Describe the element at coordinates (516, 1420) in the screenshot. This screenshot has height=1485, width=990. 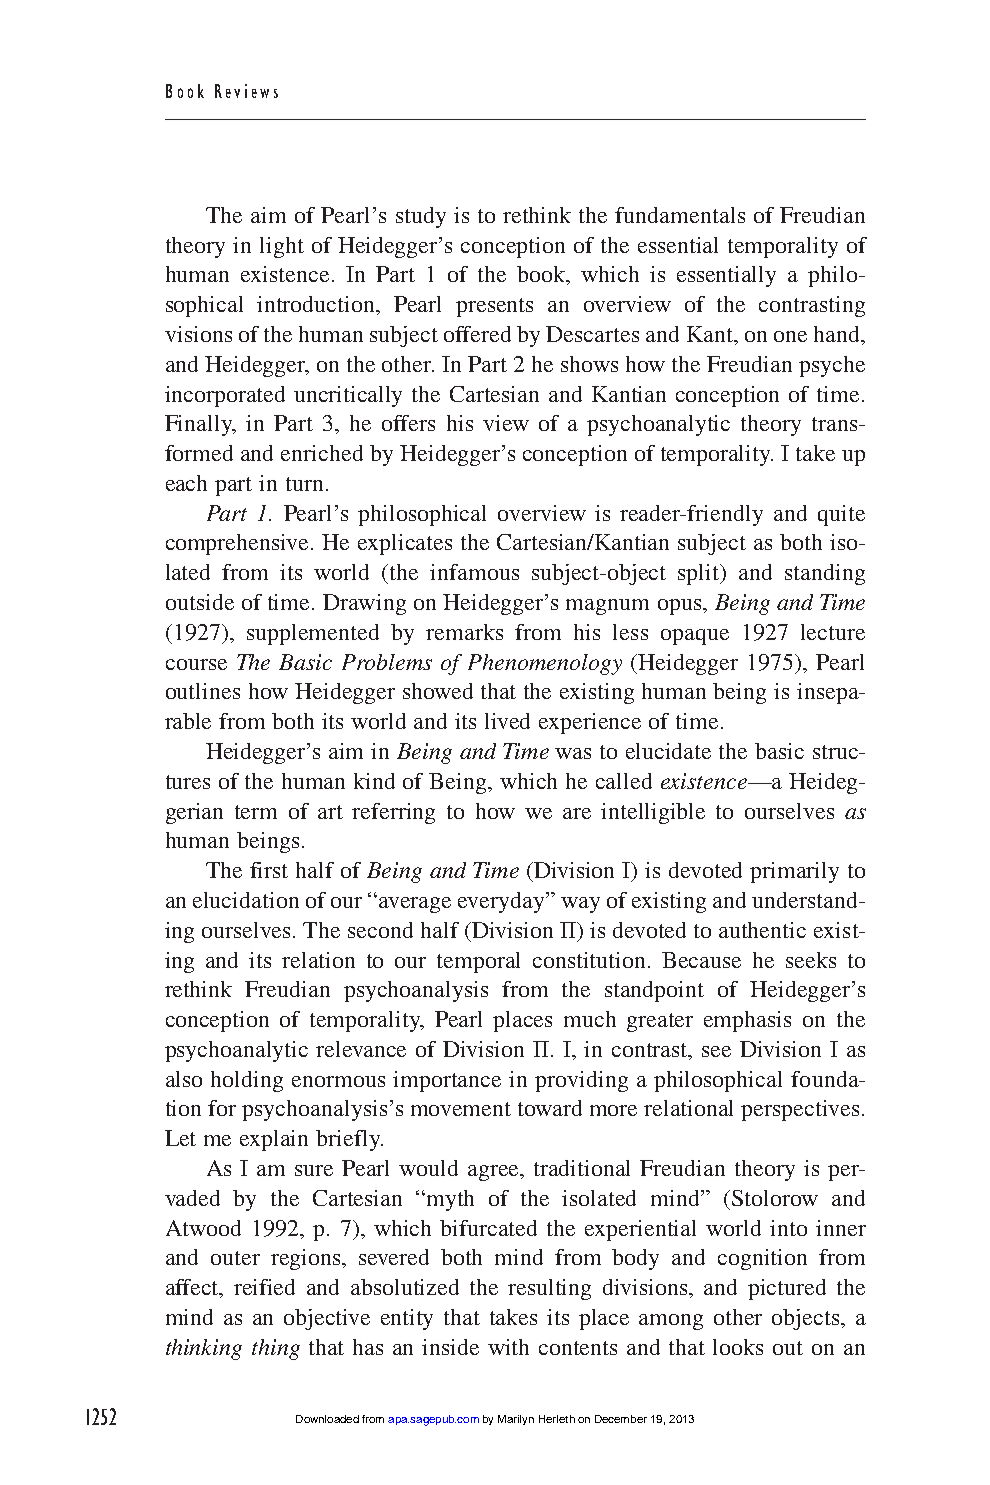
I see `Marilyn` at that location.
